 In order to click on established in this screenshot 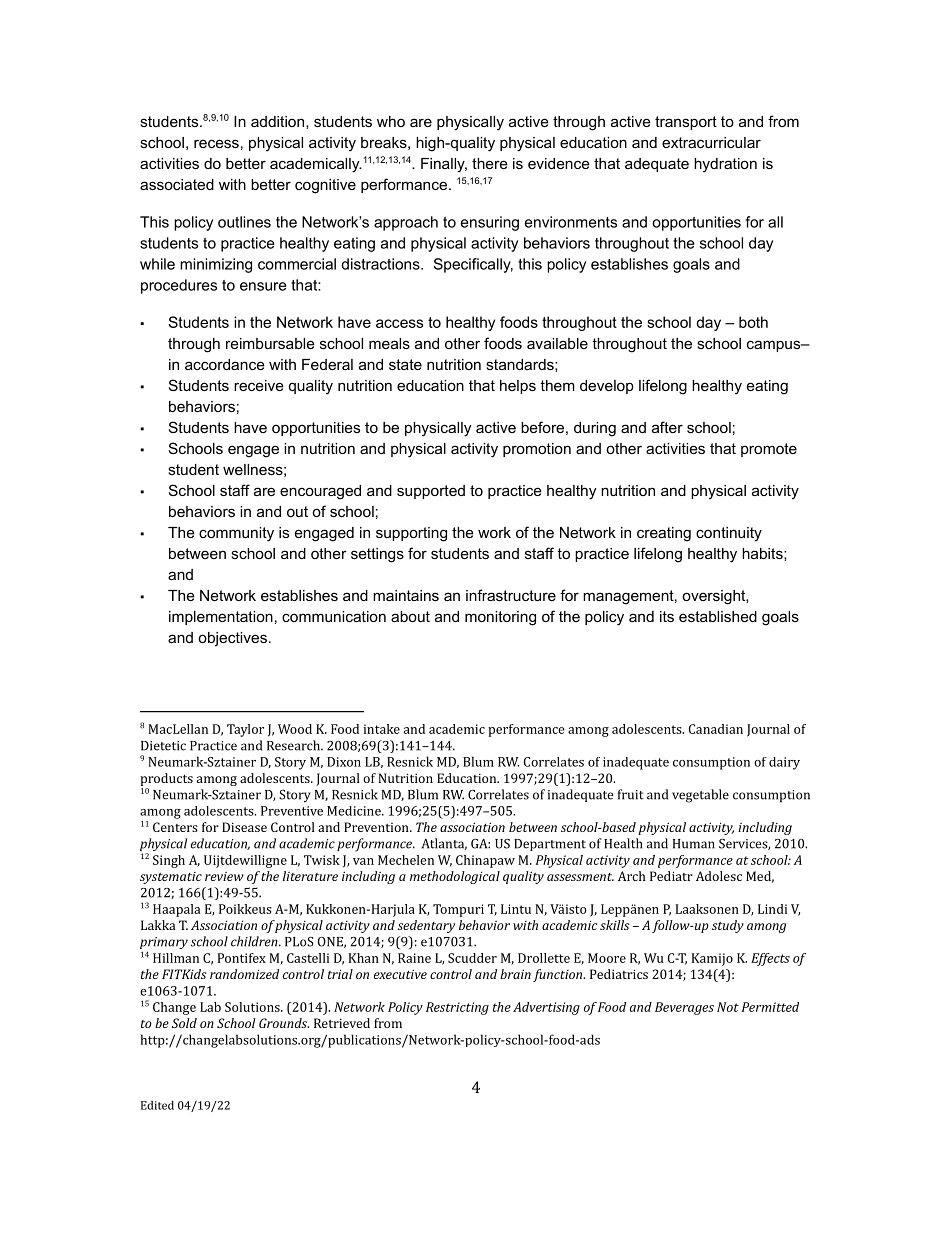, I will do `click(718, 616)`.
